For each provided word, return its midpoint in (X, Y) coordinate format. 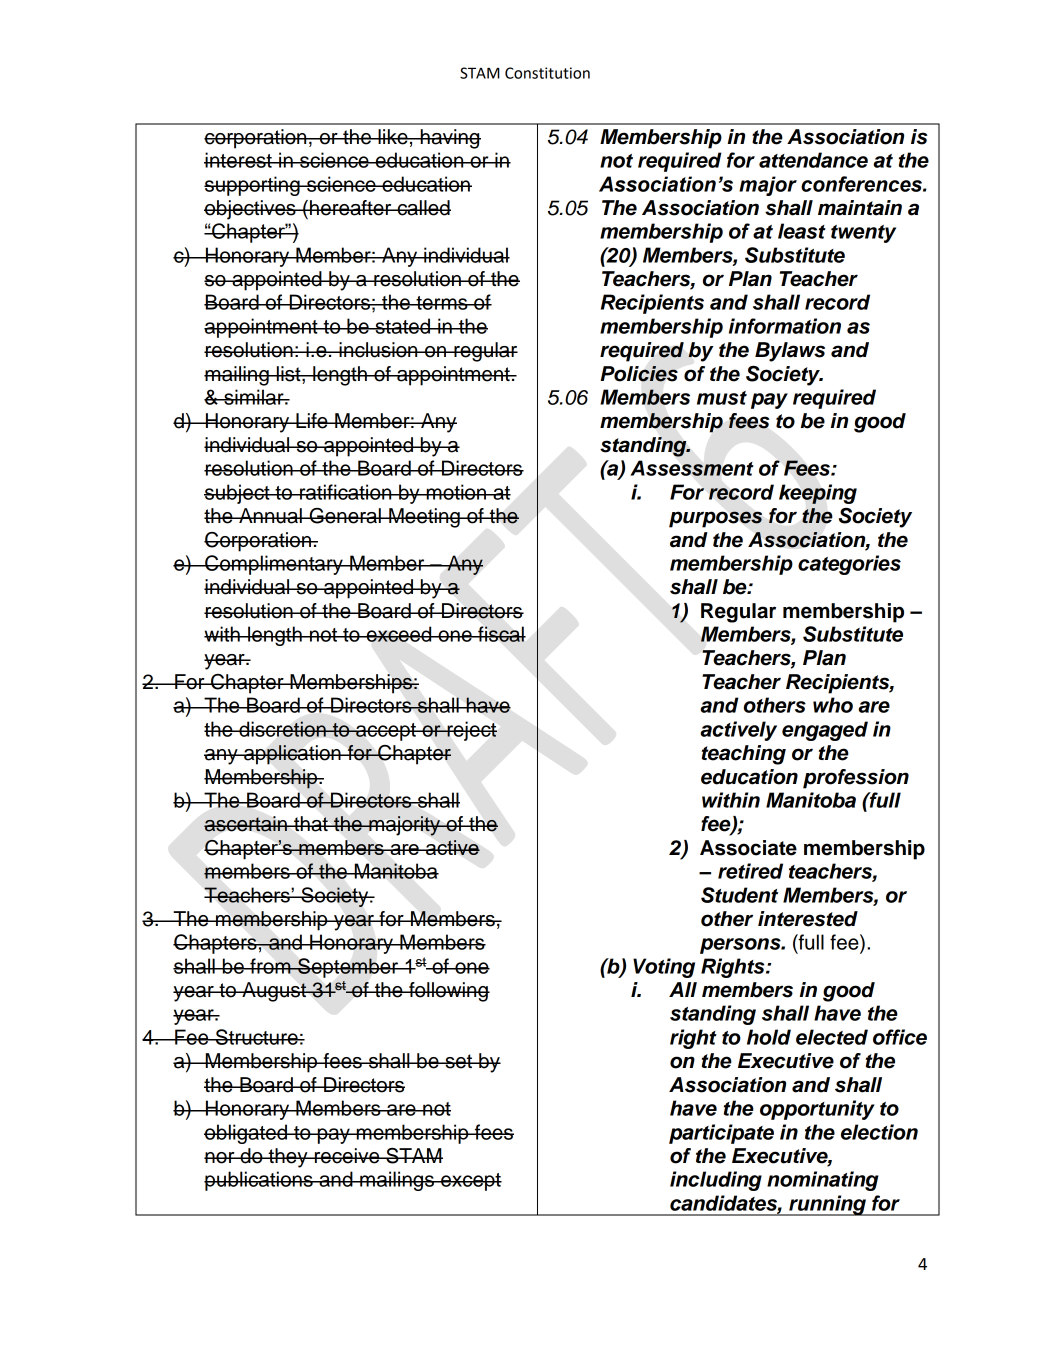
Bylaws (790, 352)
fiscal (501, 634)
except (470, 1182)
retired (750, 871)
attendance (813, 160)
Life (312, 421)
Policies (639, 374)
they (288, 1158)
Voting (664, 968)
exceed (399, 634)
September (348, 968)
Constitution (547, 73)
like (393, 137)
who (833, 705)
